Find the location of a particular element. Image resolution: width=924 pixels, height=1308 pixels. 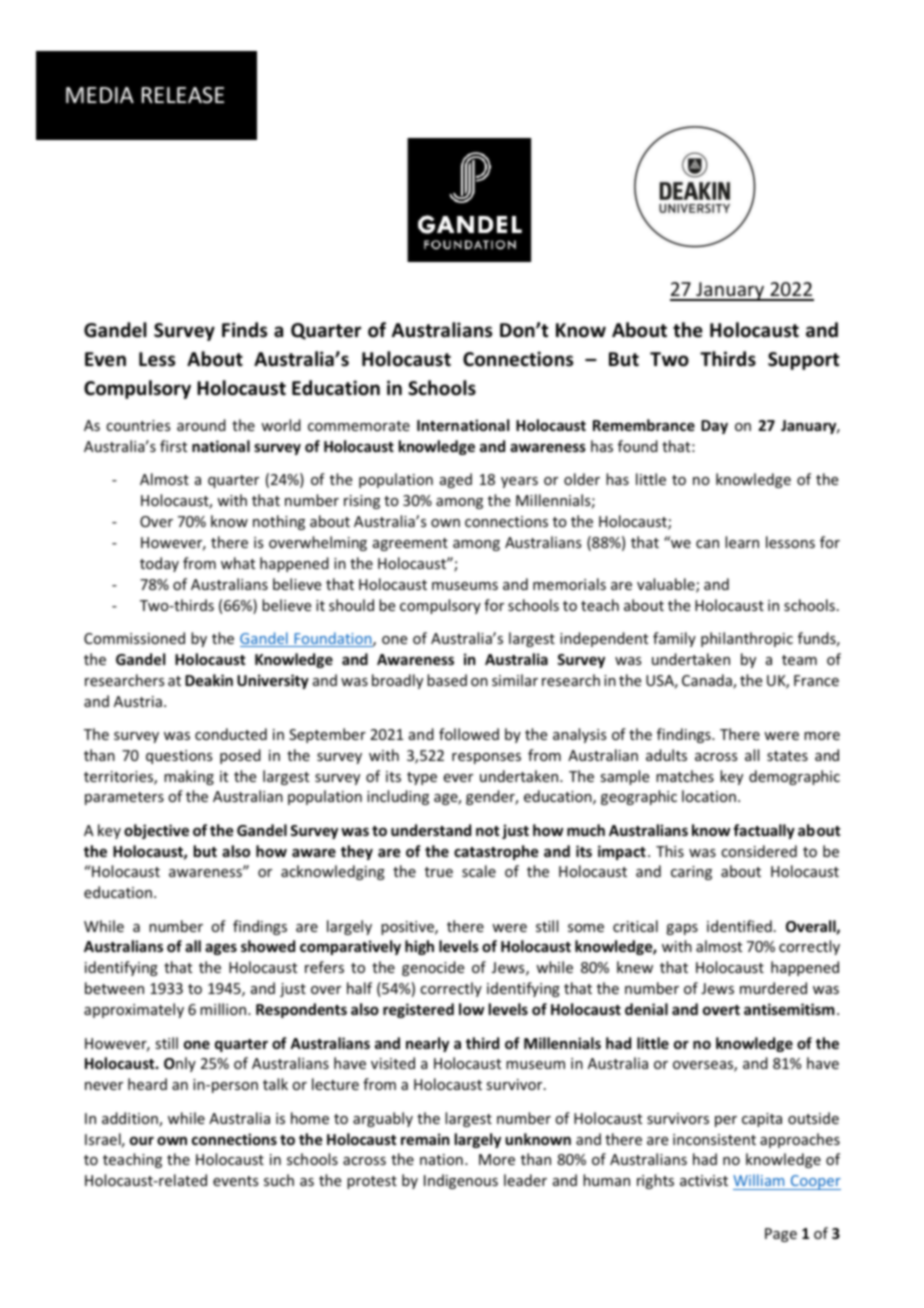

RELEASE is located at coordinates (183, 95).
